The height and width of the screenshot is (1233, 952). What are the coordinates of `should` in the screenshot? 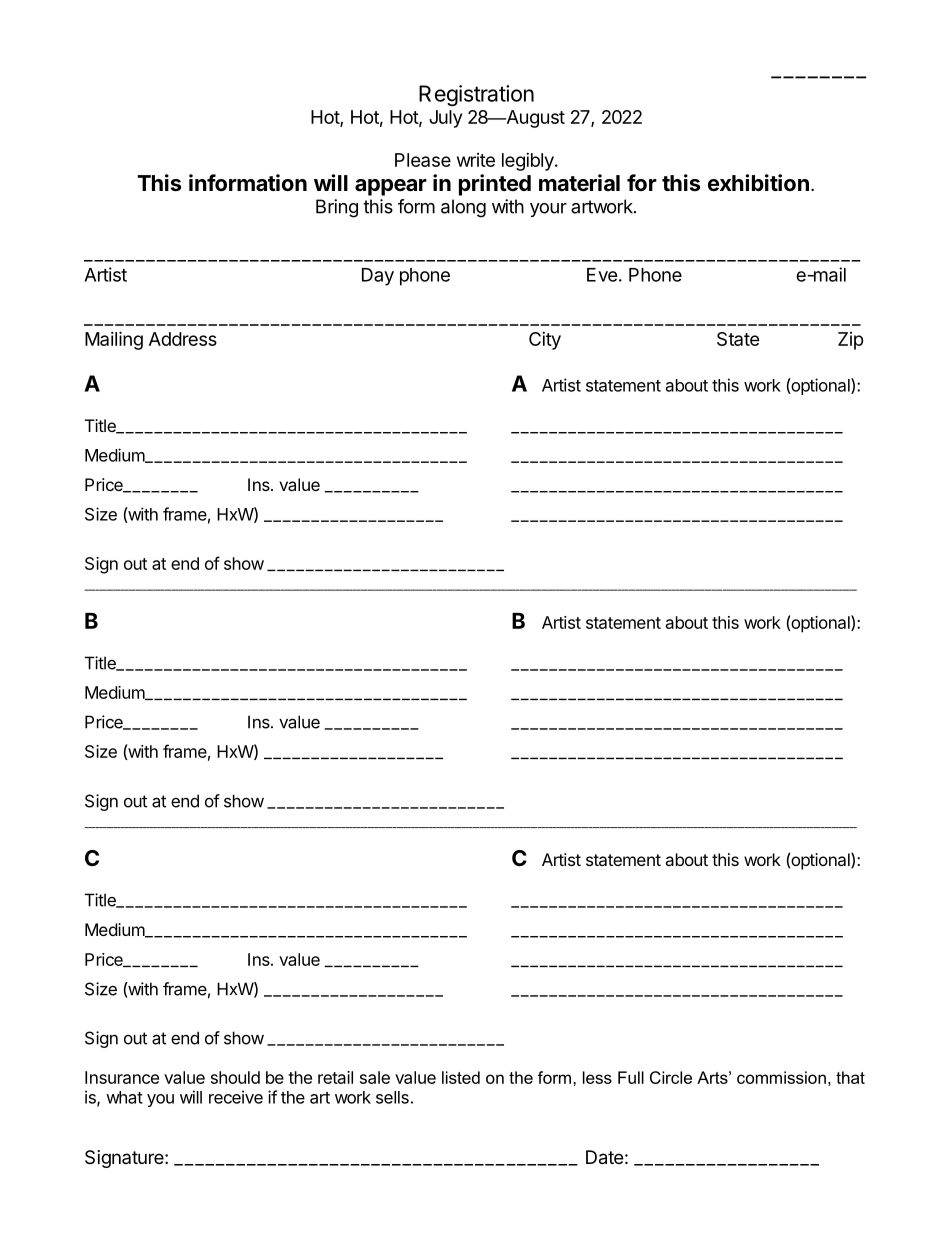 It's located at (235, 1077).
